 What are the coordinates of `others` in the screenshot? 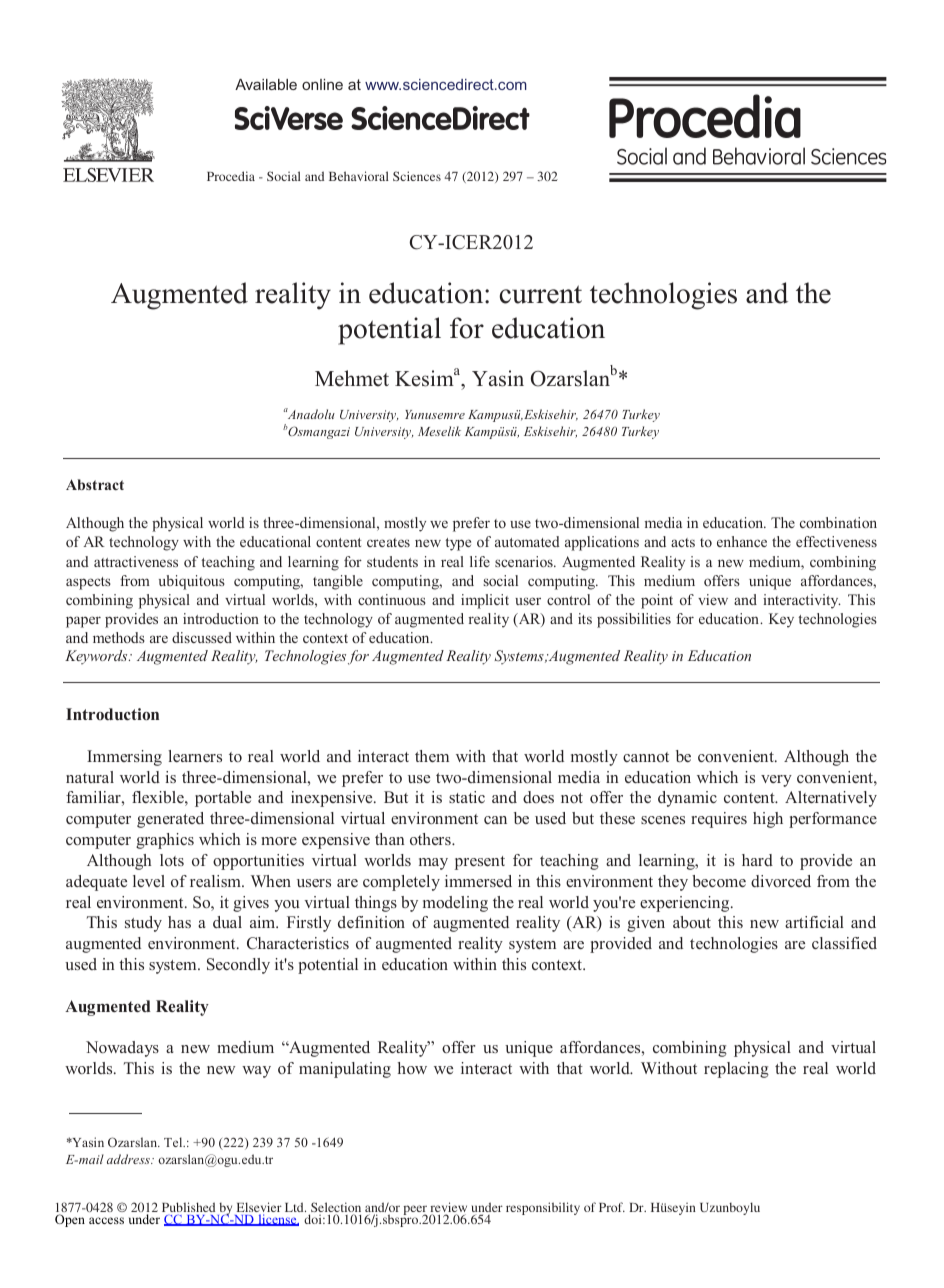 It's located at (431, 839).
